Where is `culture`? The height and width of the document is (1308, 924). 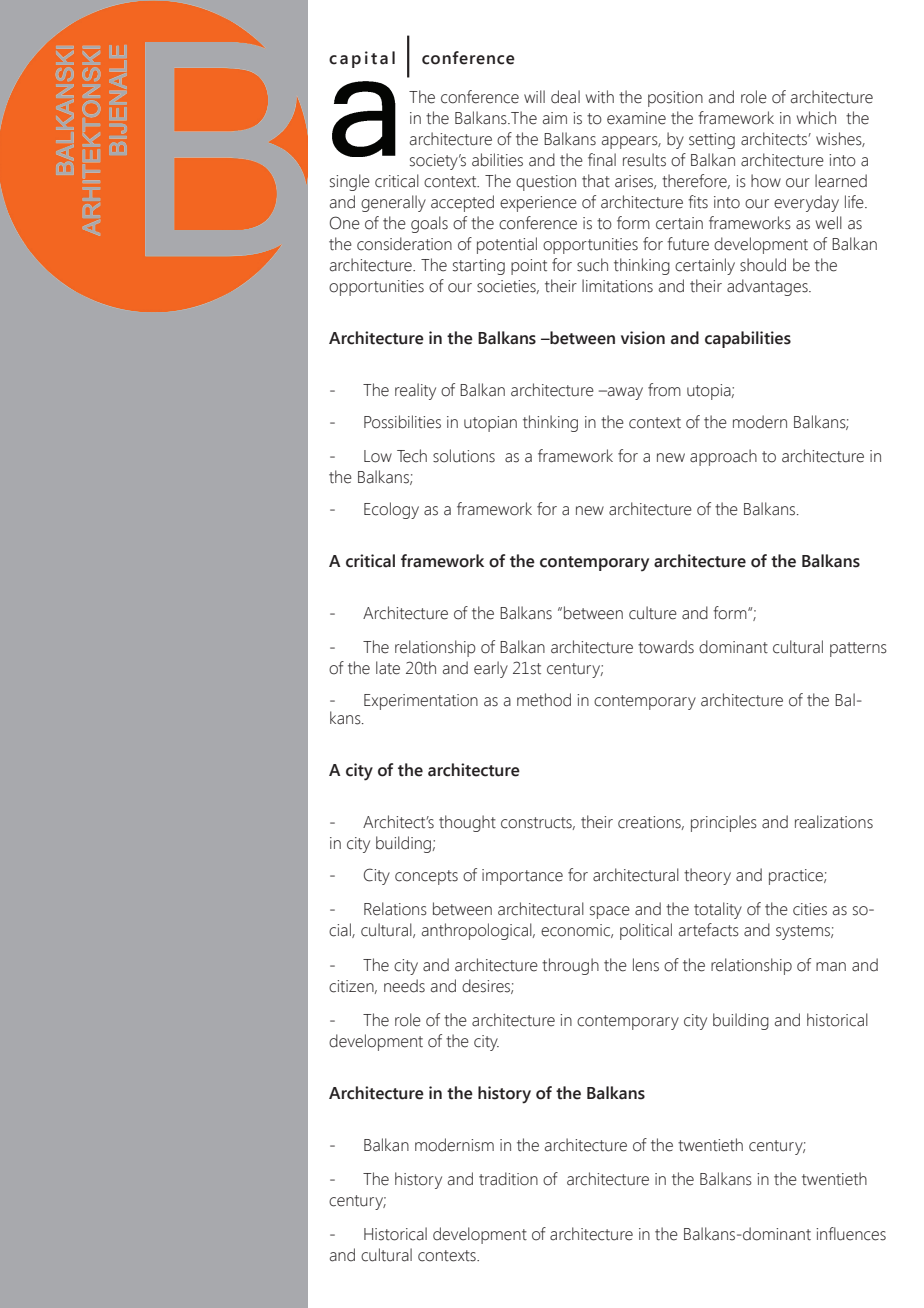
culture is located at coordinates (653, 613).
